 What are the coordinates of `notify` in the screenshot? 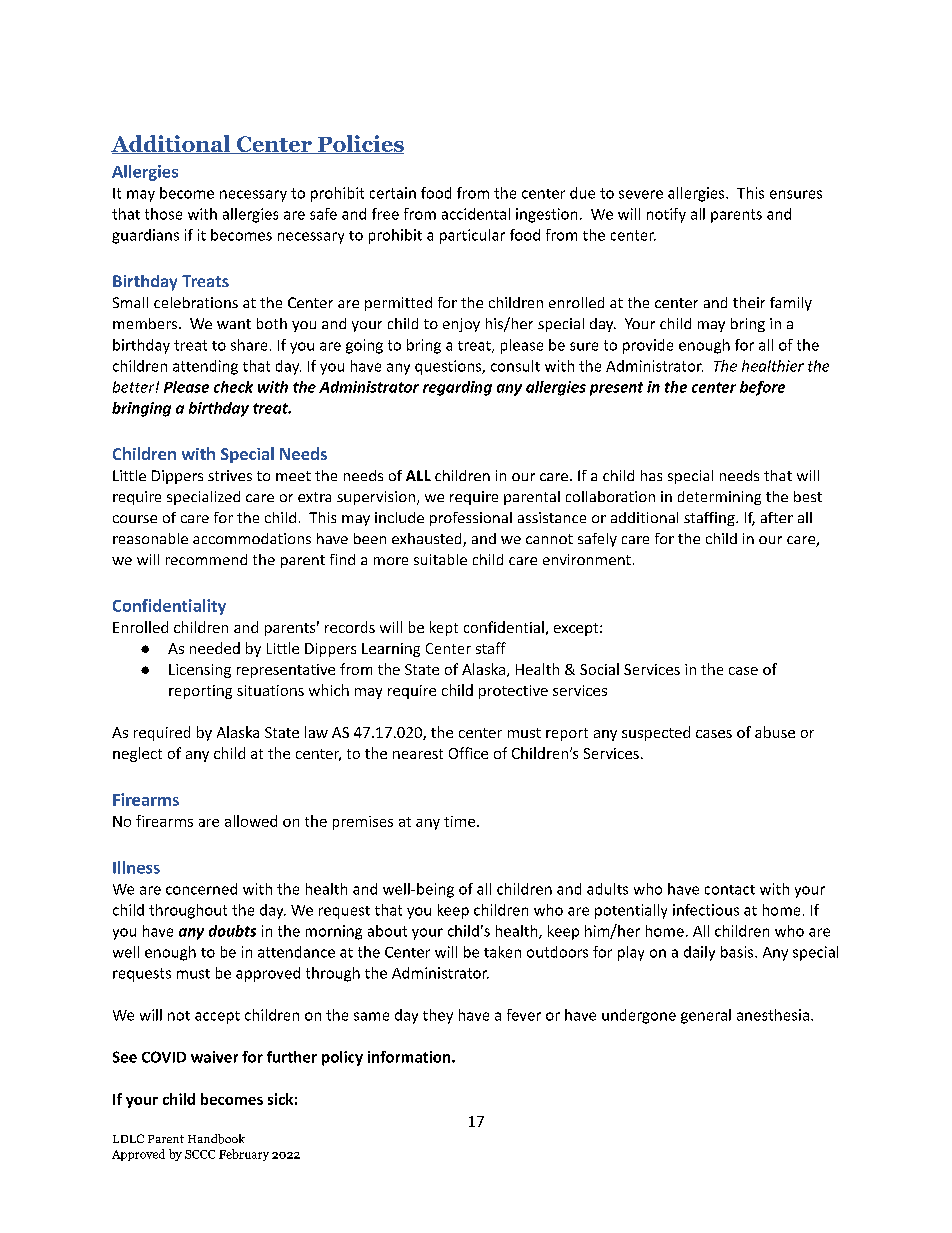 It's located at (666, 215).
